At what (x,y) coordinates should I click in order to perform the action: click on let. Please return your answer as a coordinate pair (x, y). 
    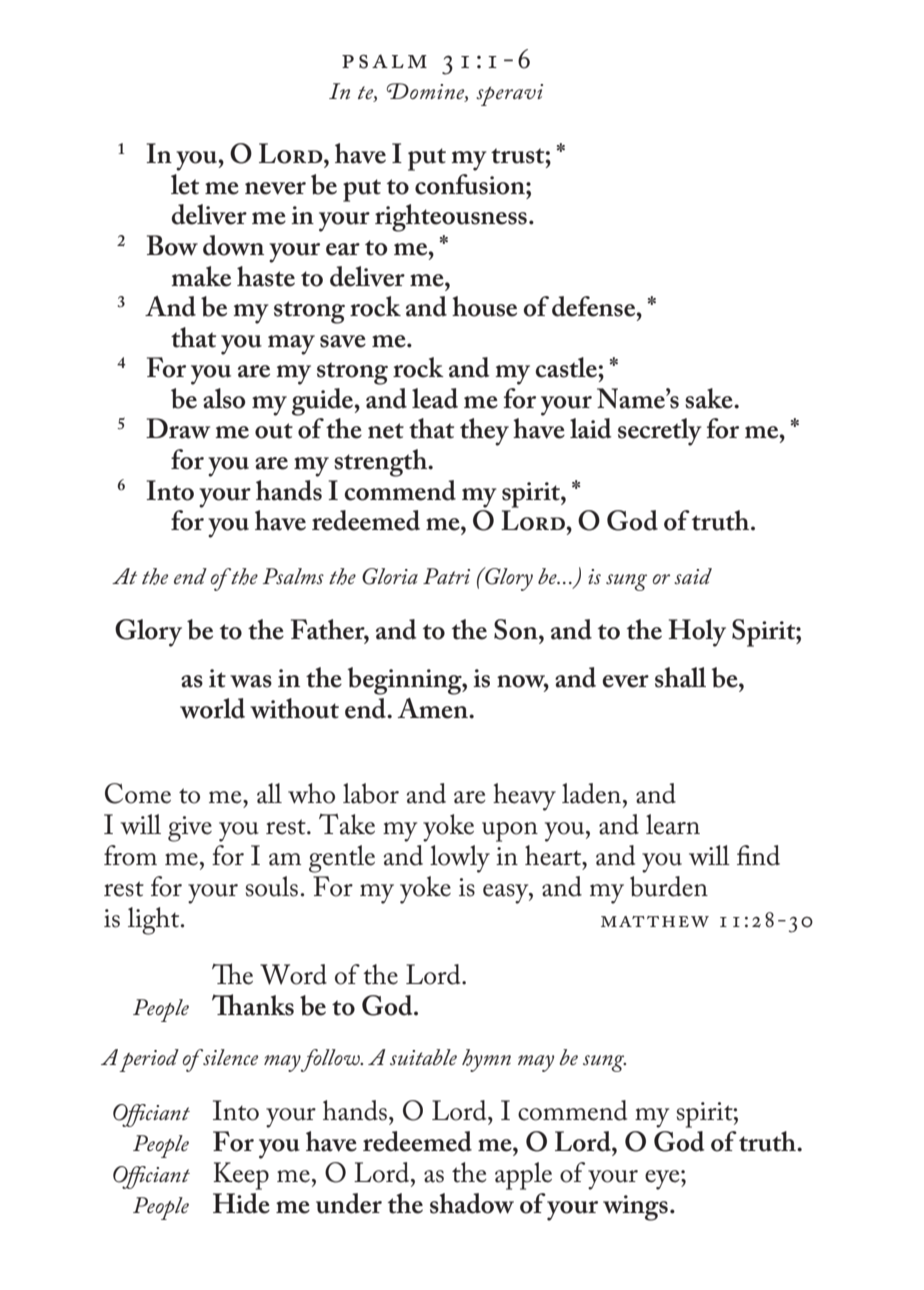
    Looking at the image, I should click on (185, 184).
